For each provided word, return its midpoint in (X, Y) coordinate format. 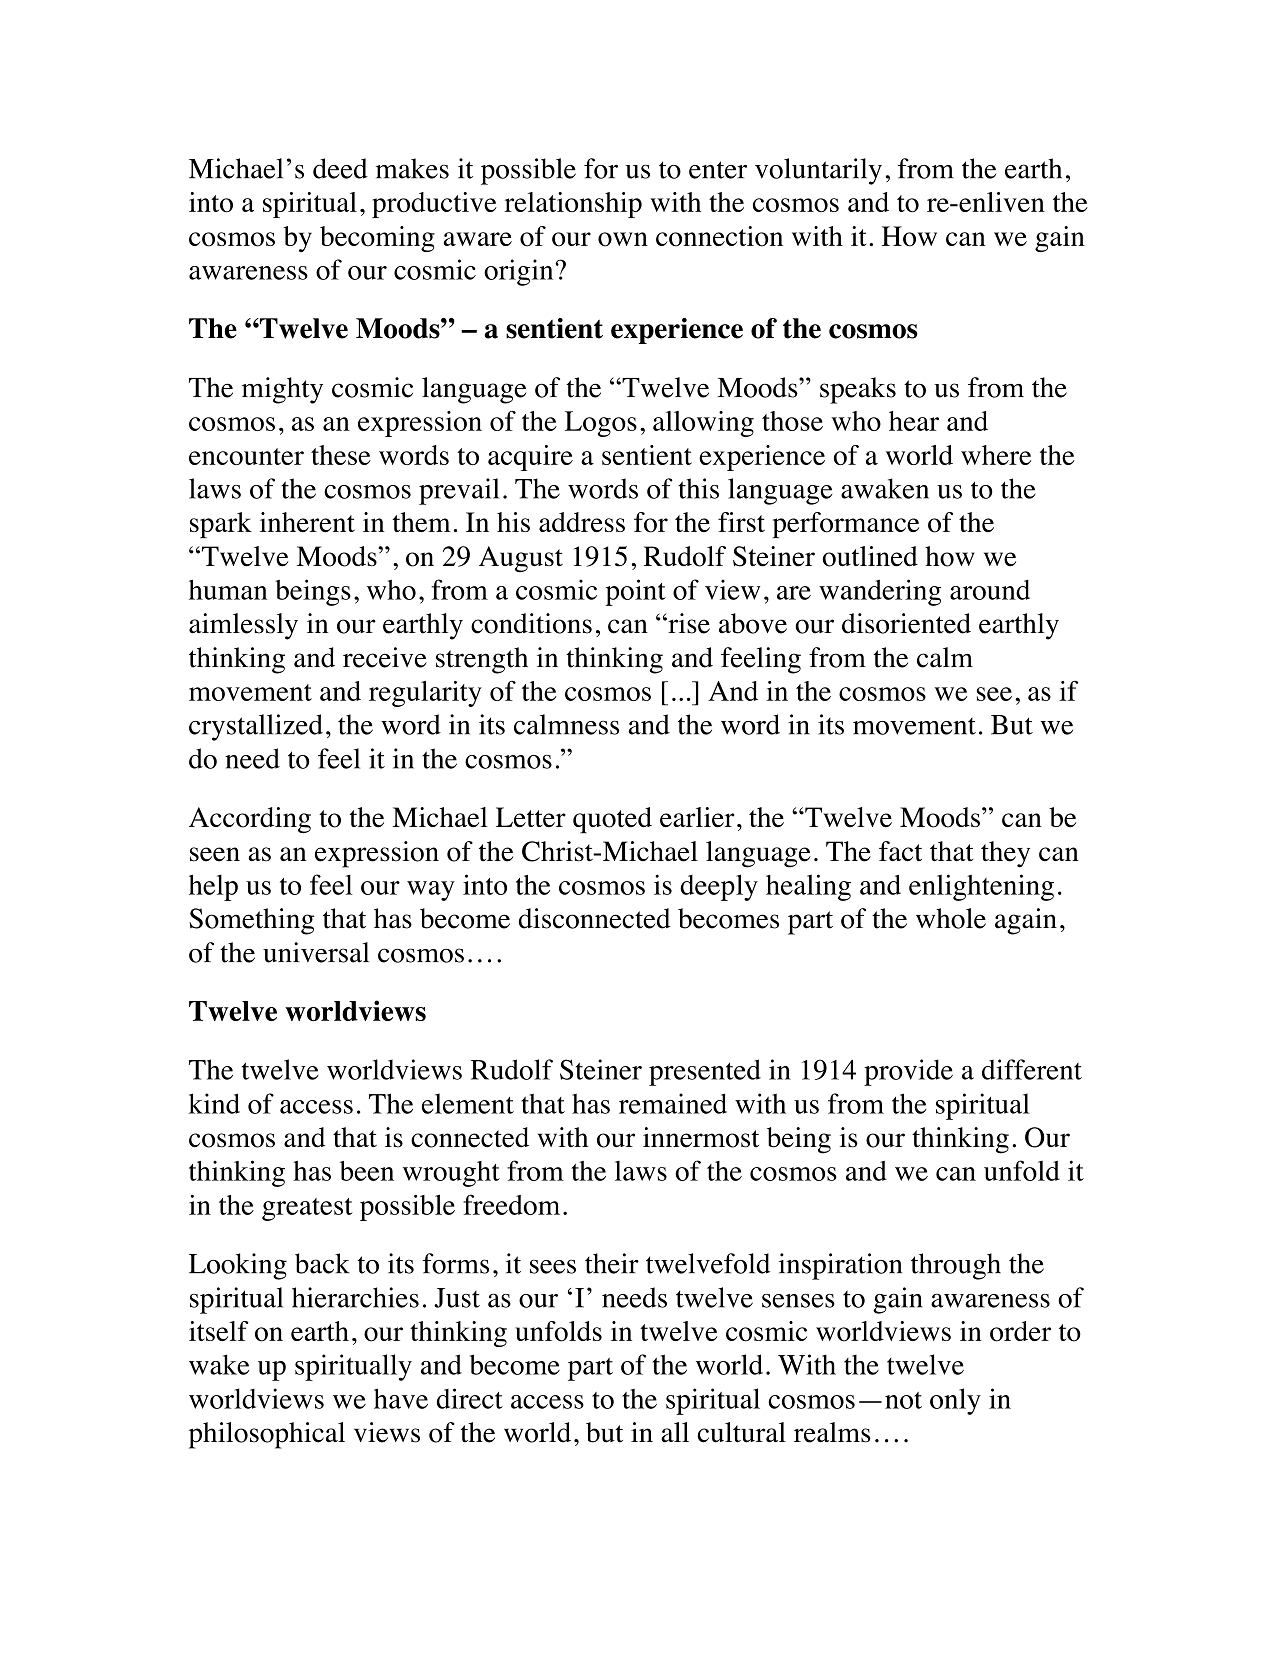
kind (214, 1103)
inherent (307, 522)
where (996, 455)
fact (900, 851)
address (582, 522)
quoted (612, 820)
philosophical (267, 1435)
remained (673, 1103)
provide (908, 1072)
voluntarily (818, 171)
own (623, 239)
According (250, 820)
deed (340, 168)
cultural (741, 1432)
